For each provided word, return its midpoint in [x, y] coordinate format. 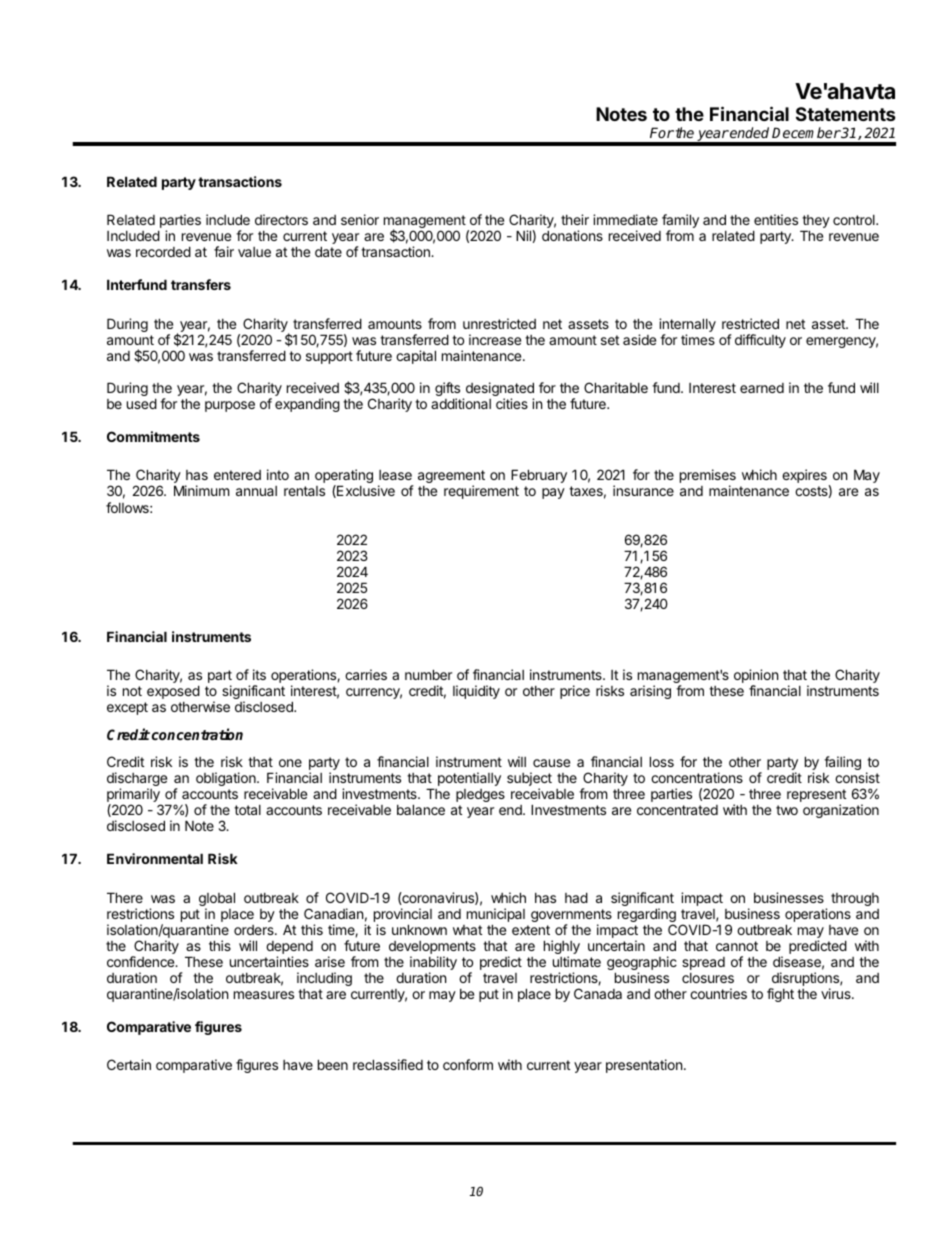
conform [468, 1064]
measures [264, 995]
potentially [469, 779]
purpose [230, 406]
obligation [227, 779]
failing [842, 763]
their [575, 219]
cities [512, 403]
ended [748, 132]
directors [281, 219]
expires [804, 476]
